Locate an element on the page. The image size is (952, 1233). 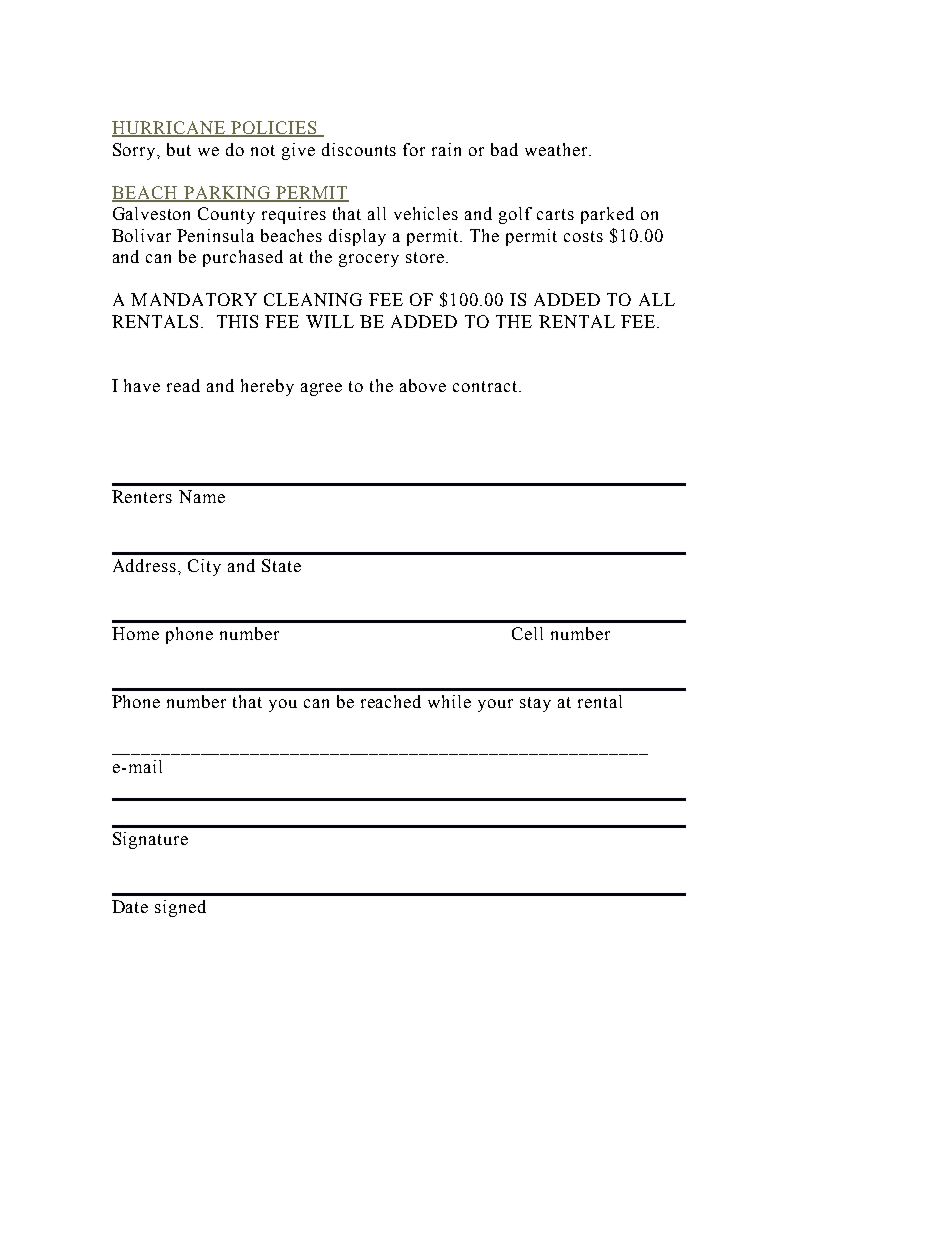
Cell is located at coordinates (527, 633).
